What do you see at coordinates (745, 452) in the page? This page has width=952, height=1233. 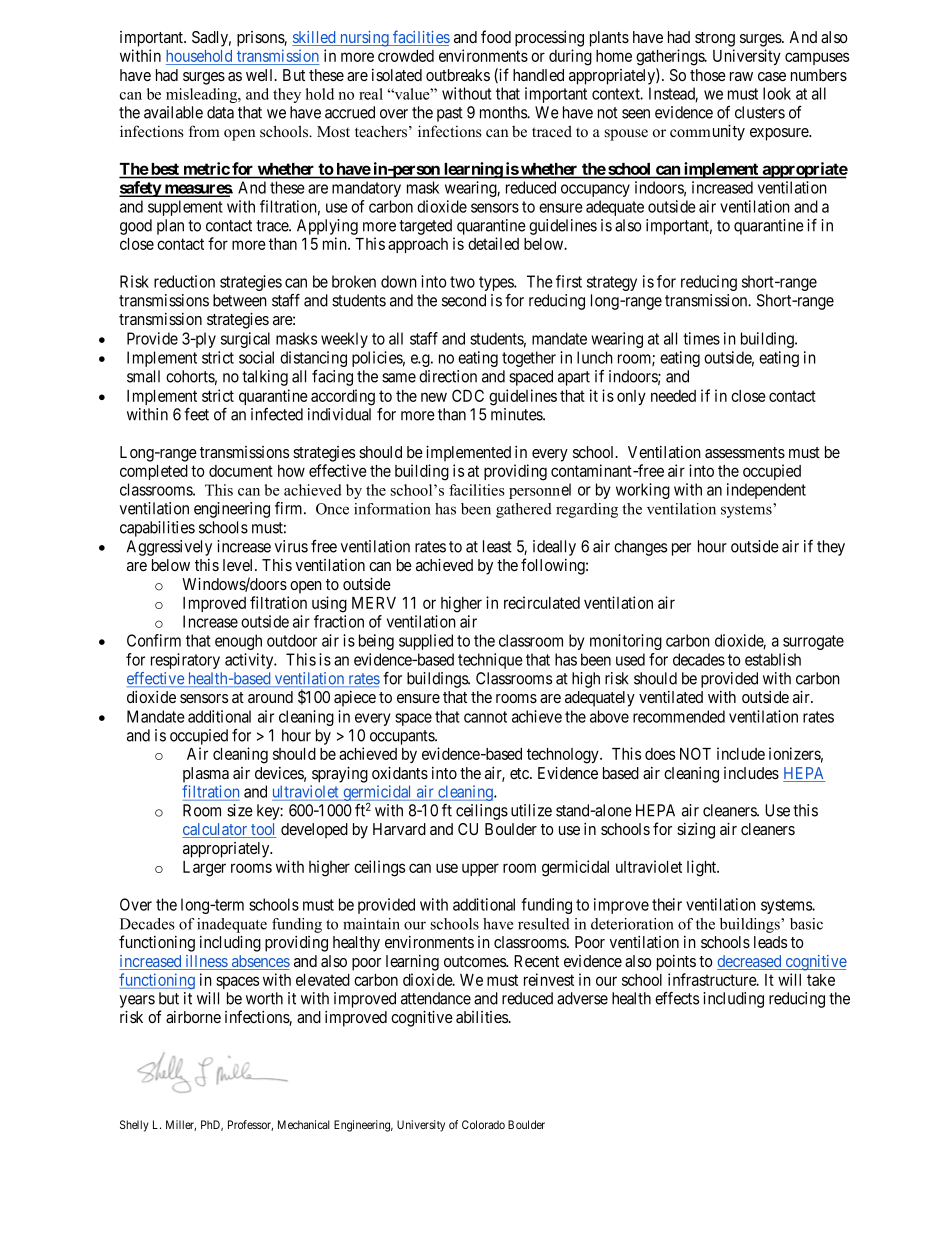 I see `assessments` at bounding box center [745, 452].
